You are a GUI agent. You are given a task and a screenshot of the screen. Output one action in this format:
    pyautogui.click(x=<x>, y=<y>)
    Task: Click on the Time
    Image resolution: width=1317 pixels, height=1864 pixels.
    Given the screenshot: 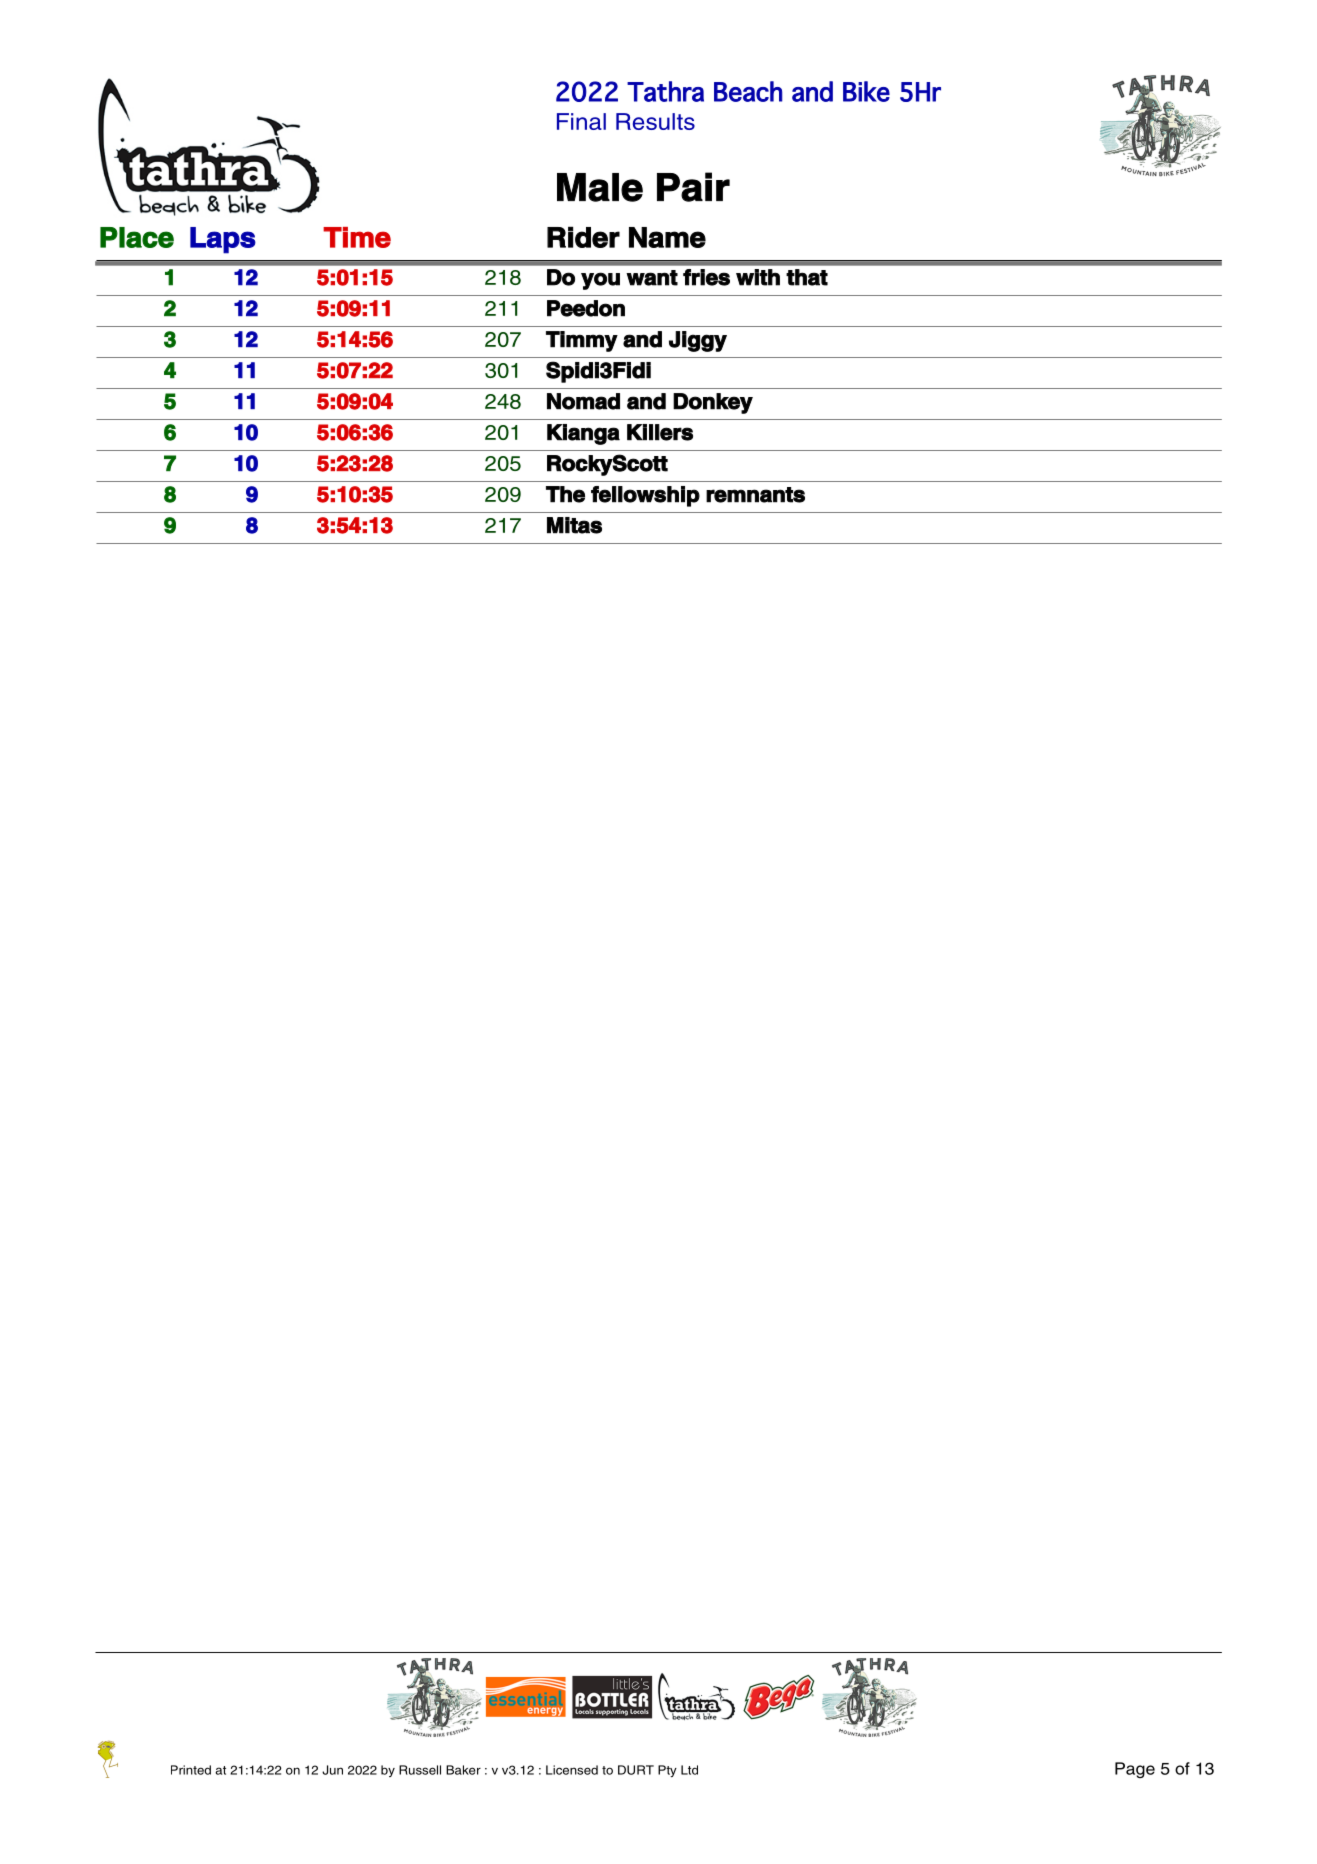 What is the action you would take?
    pyautogui.click(x=357, y=237)
